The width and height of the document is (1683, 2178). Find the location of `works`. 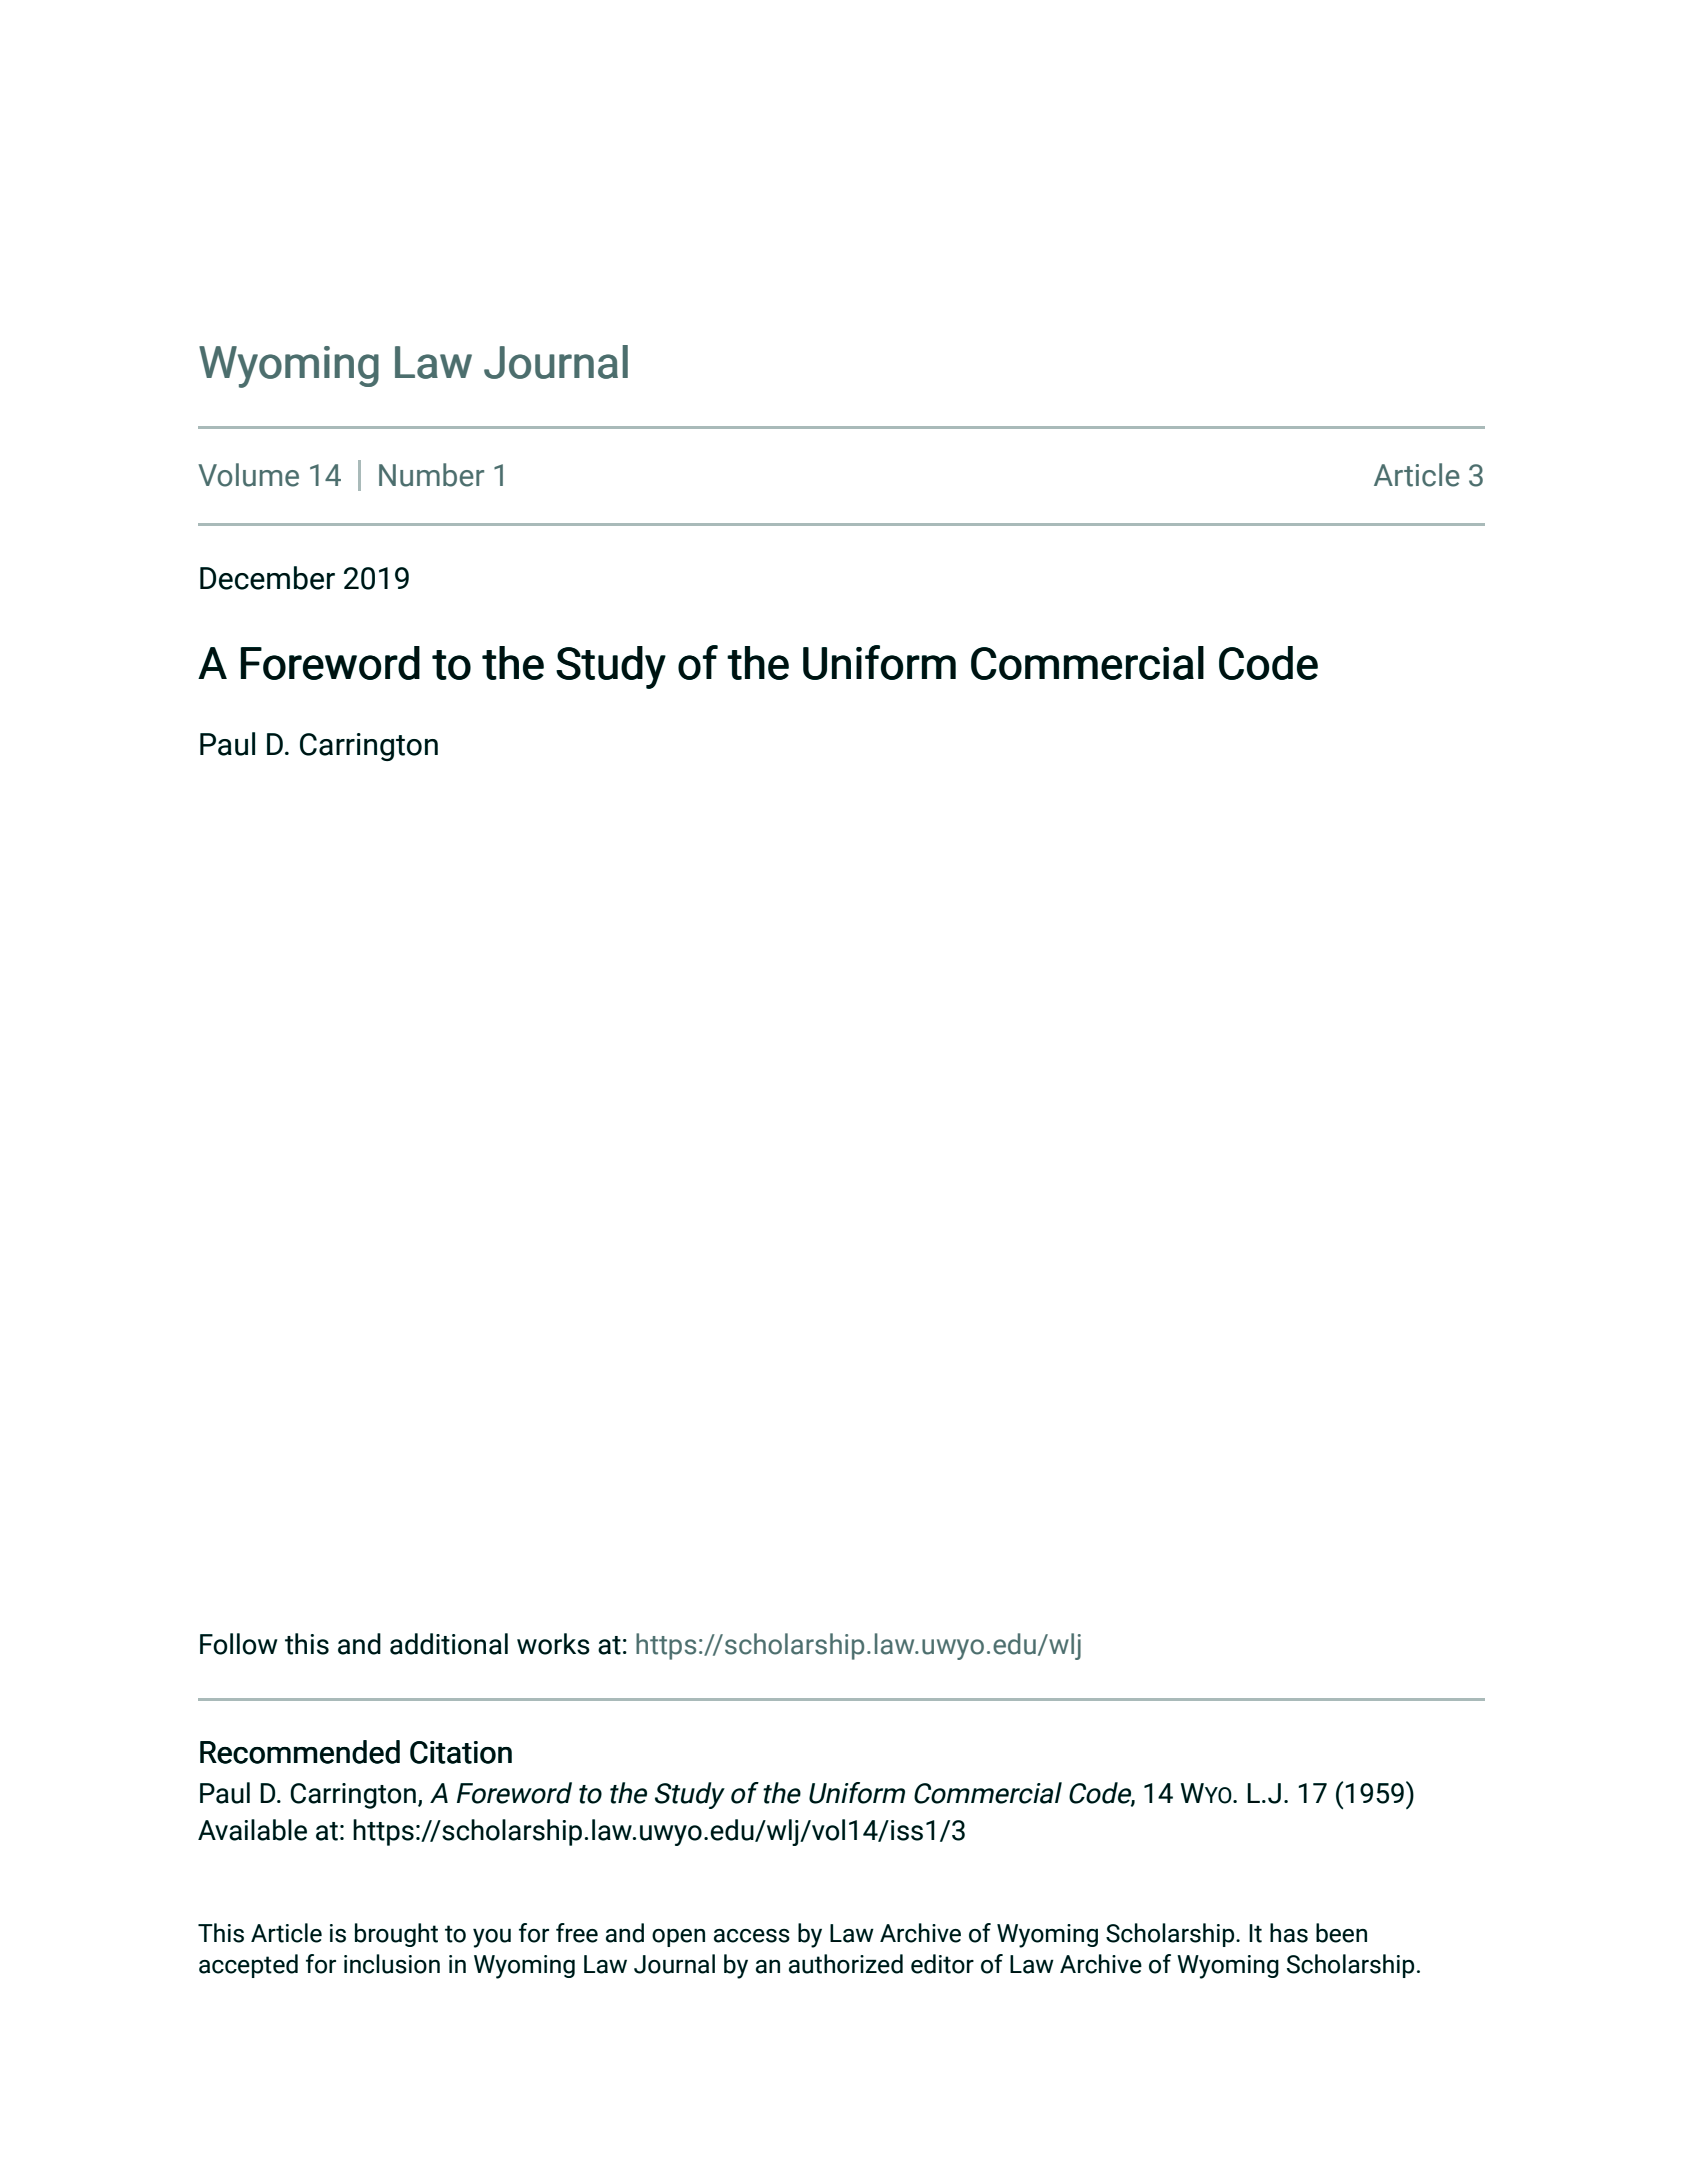

works is located at coordinates (553, 1644).
